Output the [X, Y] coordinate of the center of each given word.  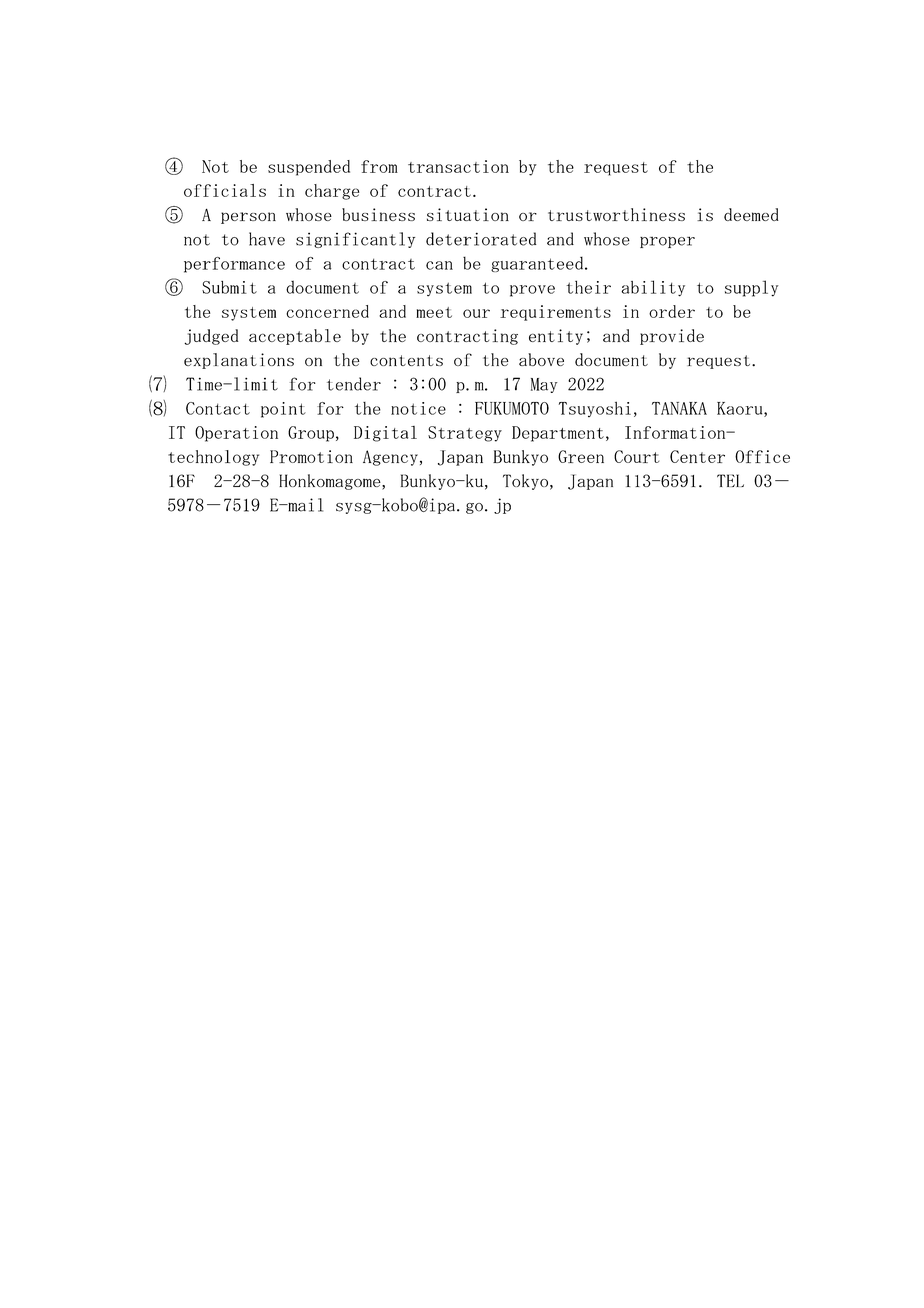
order [672, 311]
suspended [309, 168]
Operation [236, 434]
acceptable [295, 337]
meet [434, 312]
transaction [458, 166]
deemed [751, 214]
